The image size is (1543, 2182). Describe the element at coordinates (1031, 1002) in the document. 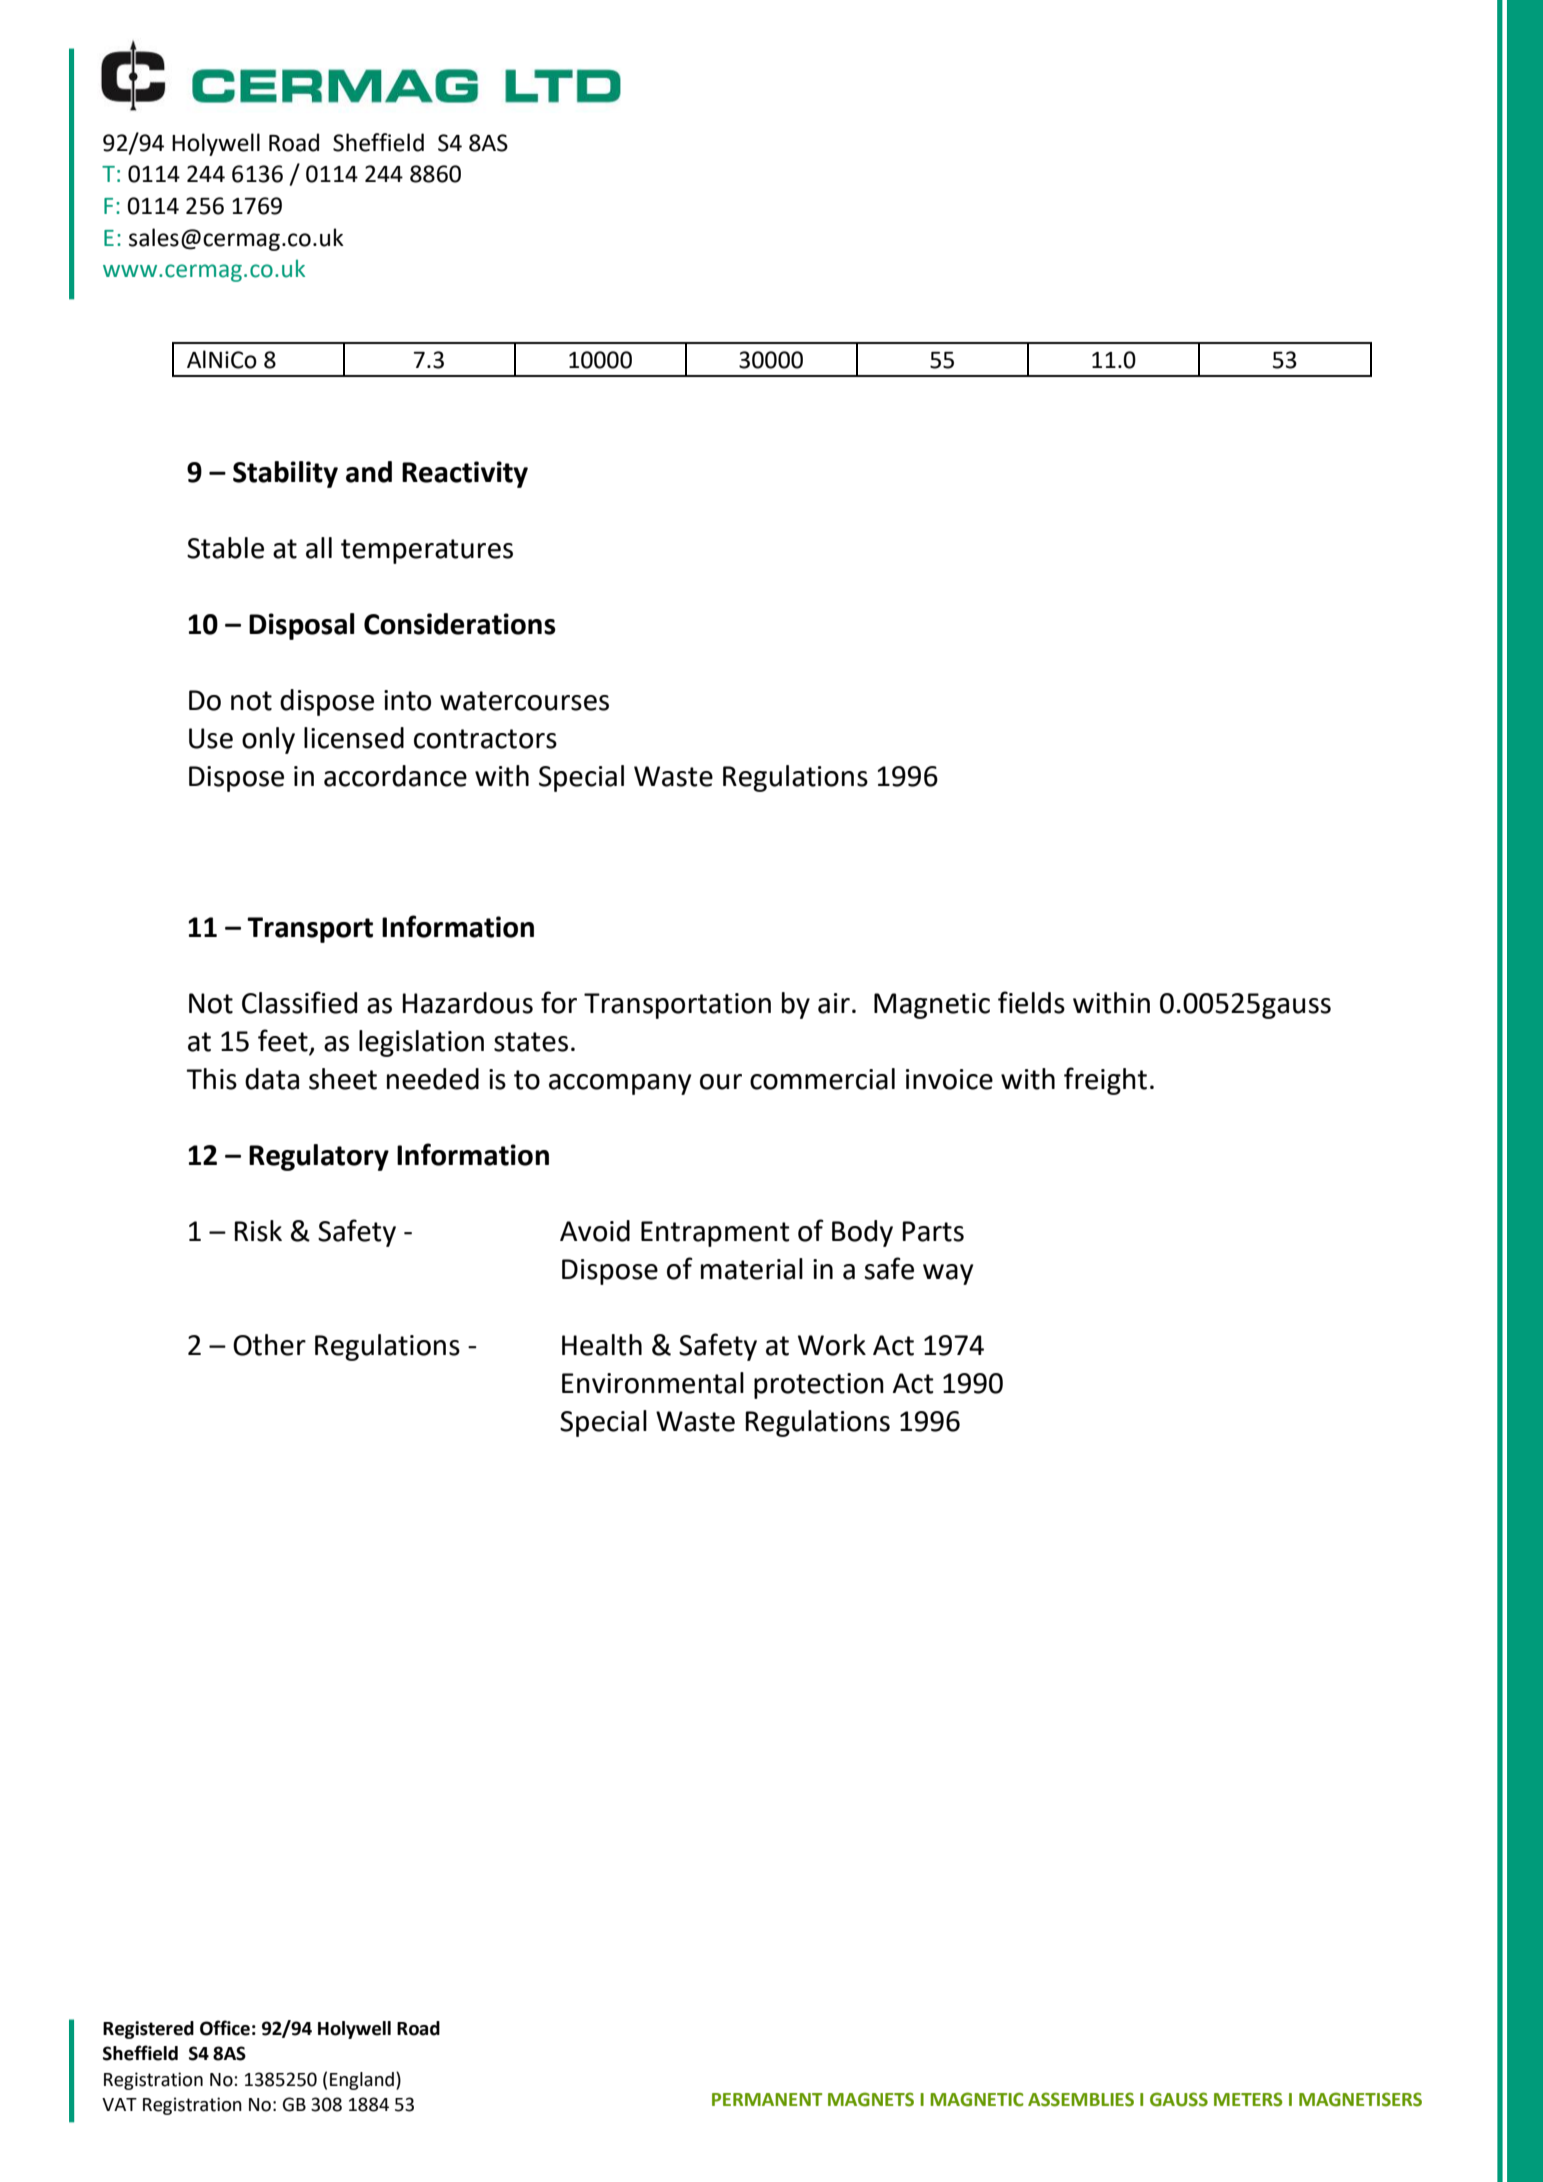

I see `fields` at that location.
